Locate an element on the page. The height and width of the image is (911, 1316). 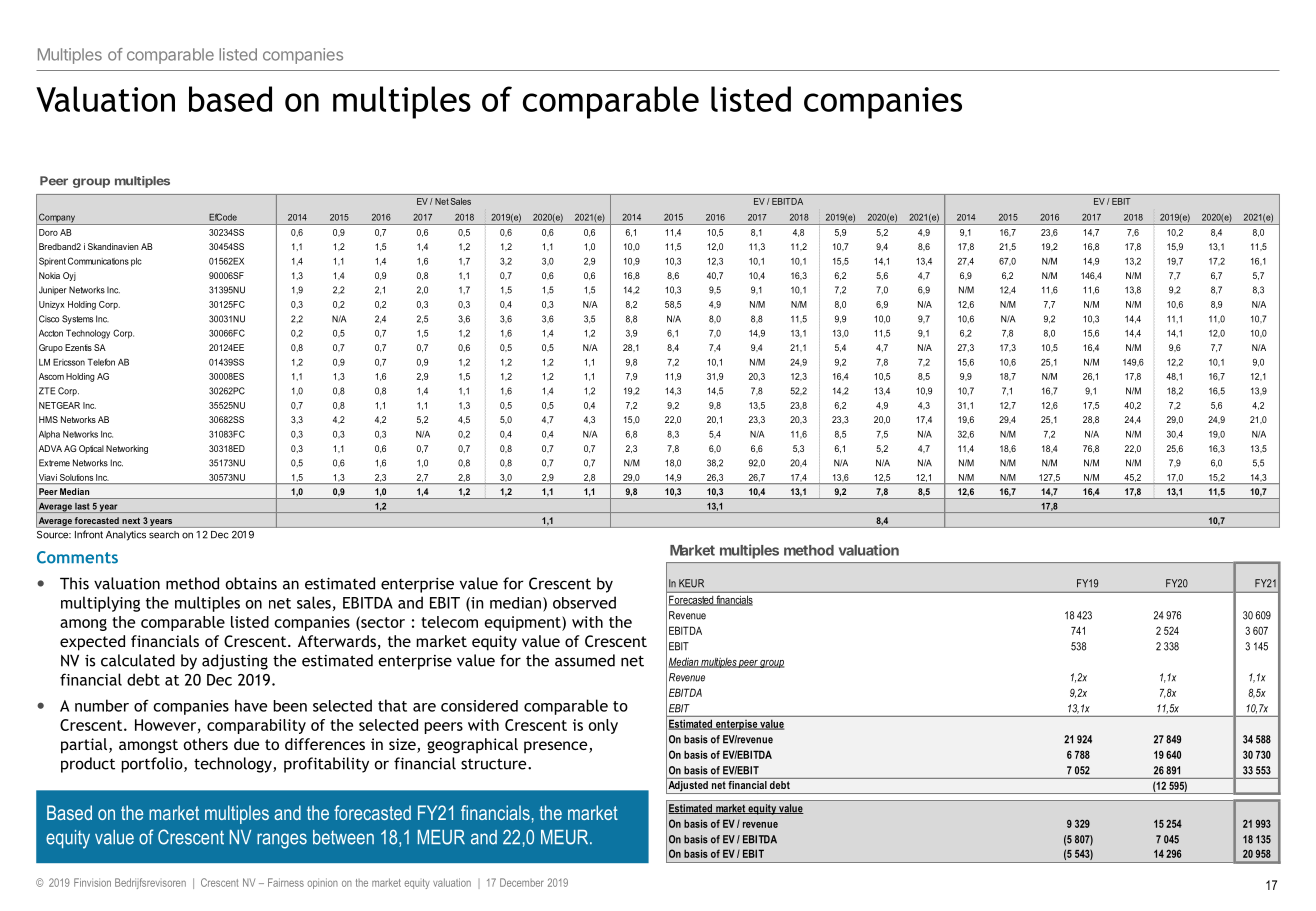
Systems is located at coordinates (77, 319).
